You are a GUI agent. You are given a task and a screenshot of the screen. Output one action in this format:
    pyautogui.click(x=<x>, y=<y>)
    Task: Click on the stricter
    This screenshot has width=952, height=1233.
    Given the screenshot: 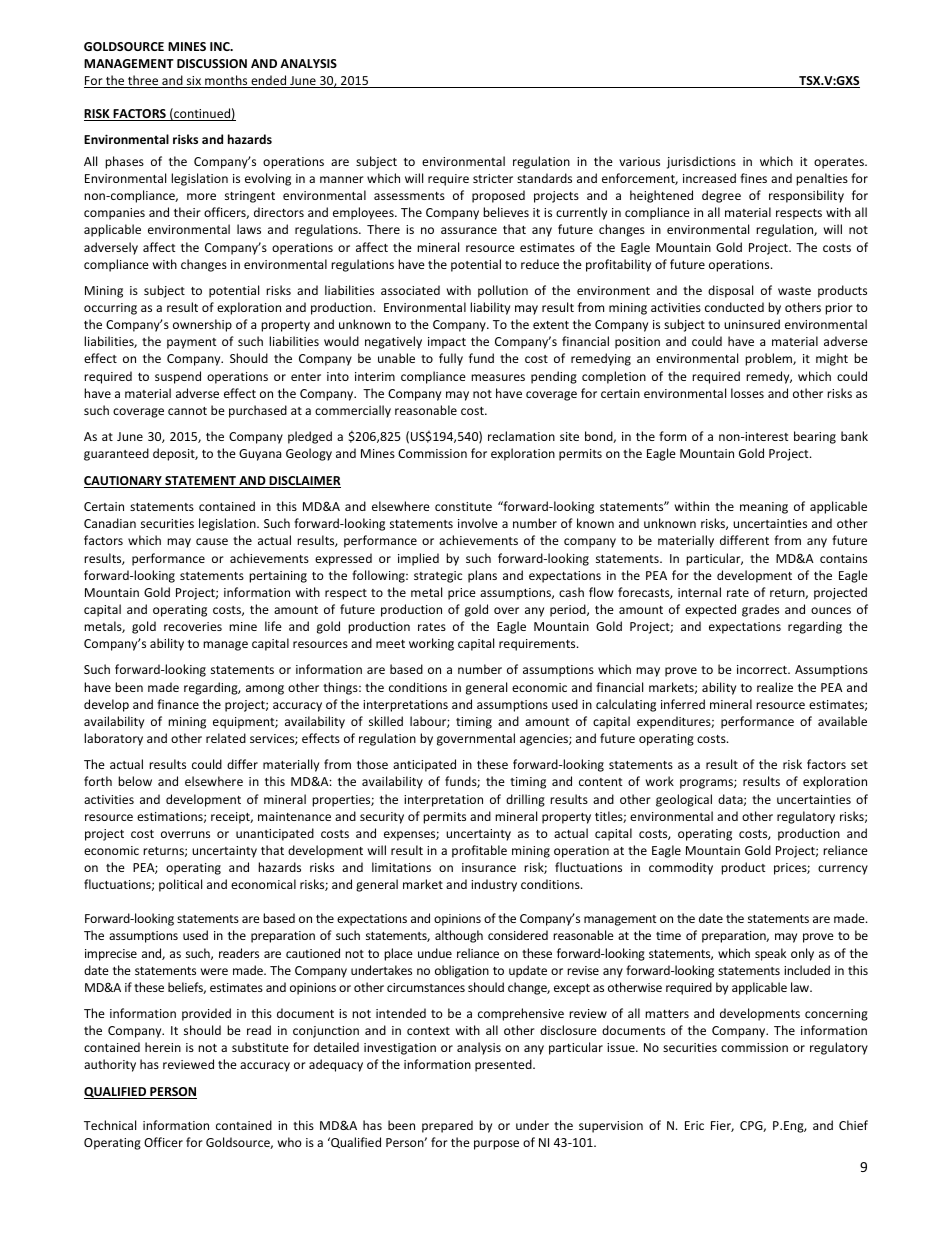 What is the action you would take?
    pyautogui.click(x=493, y=178)
